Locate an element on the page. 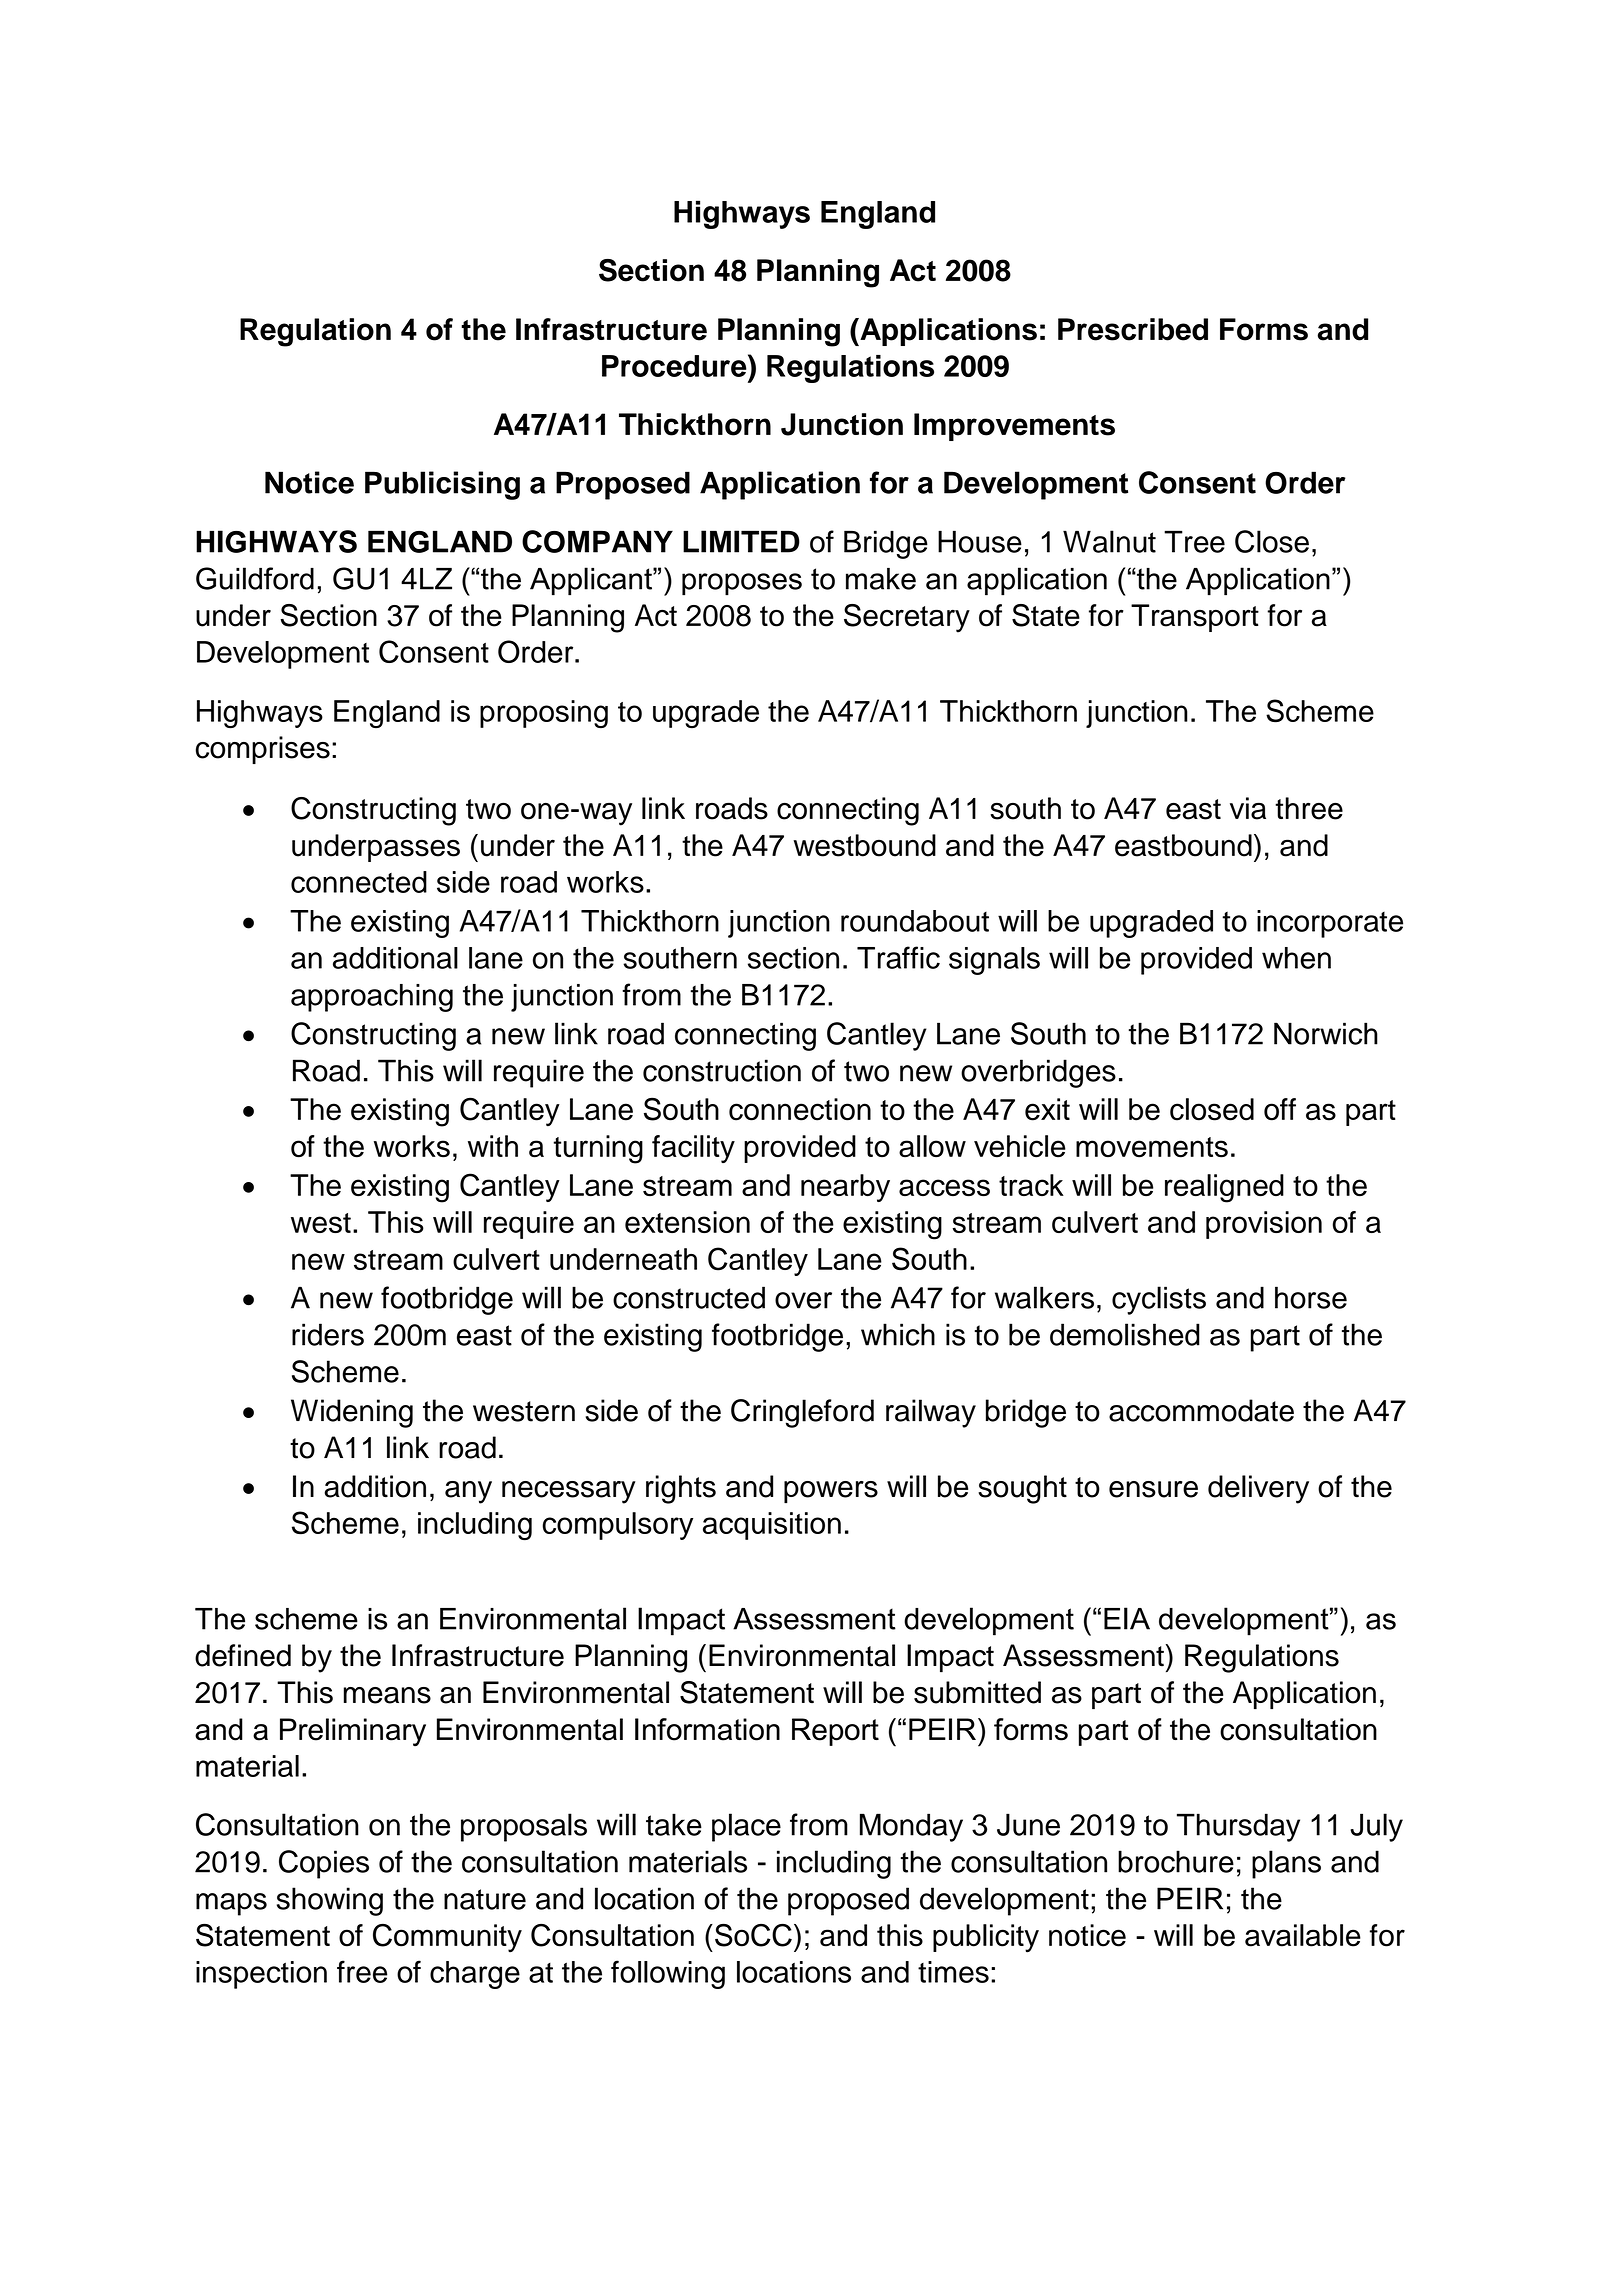  Prescribed is located at coordinates (1133, 329).
